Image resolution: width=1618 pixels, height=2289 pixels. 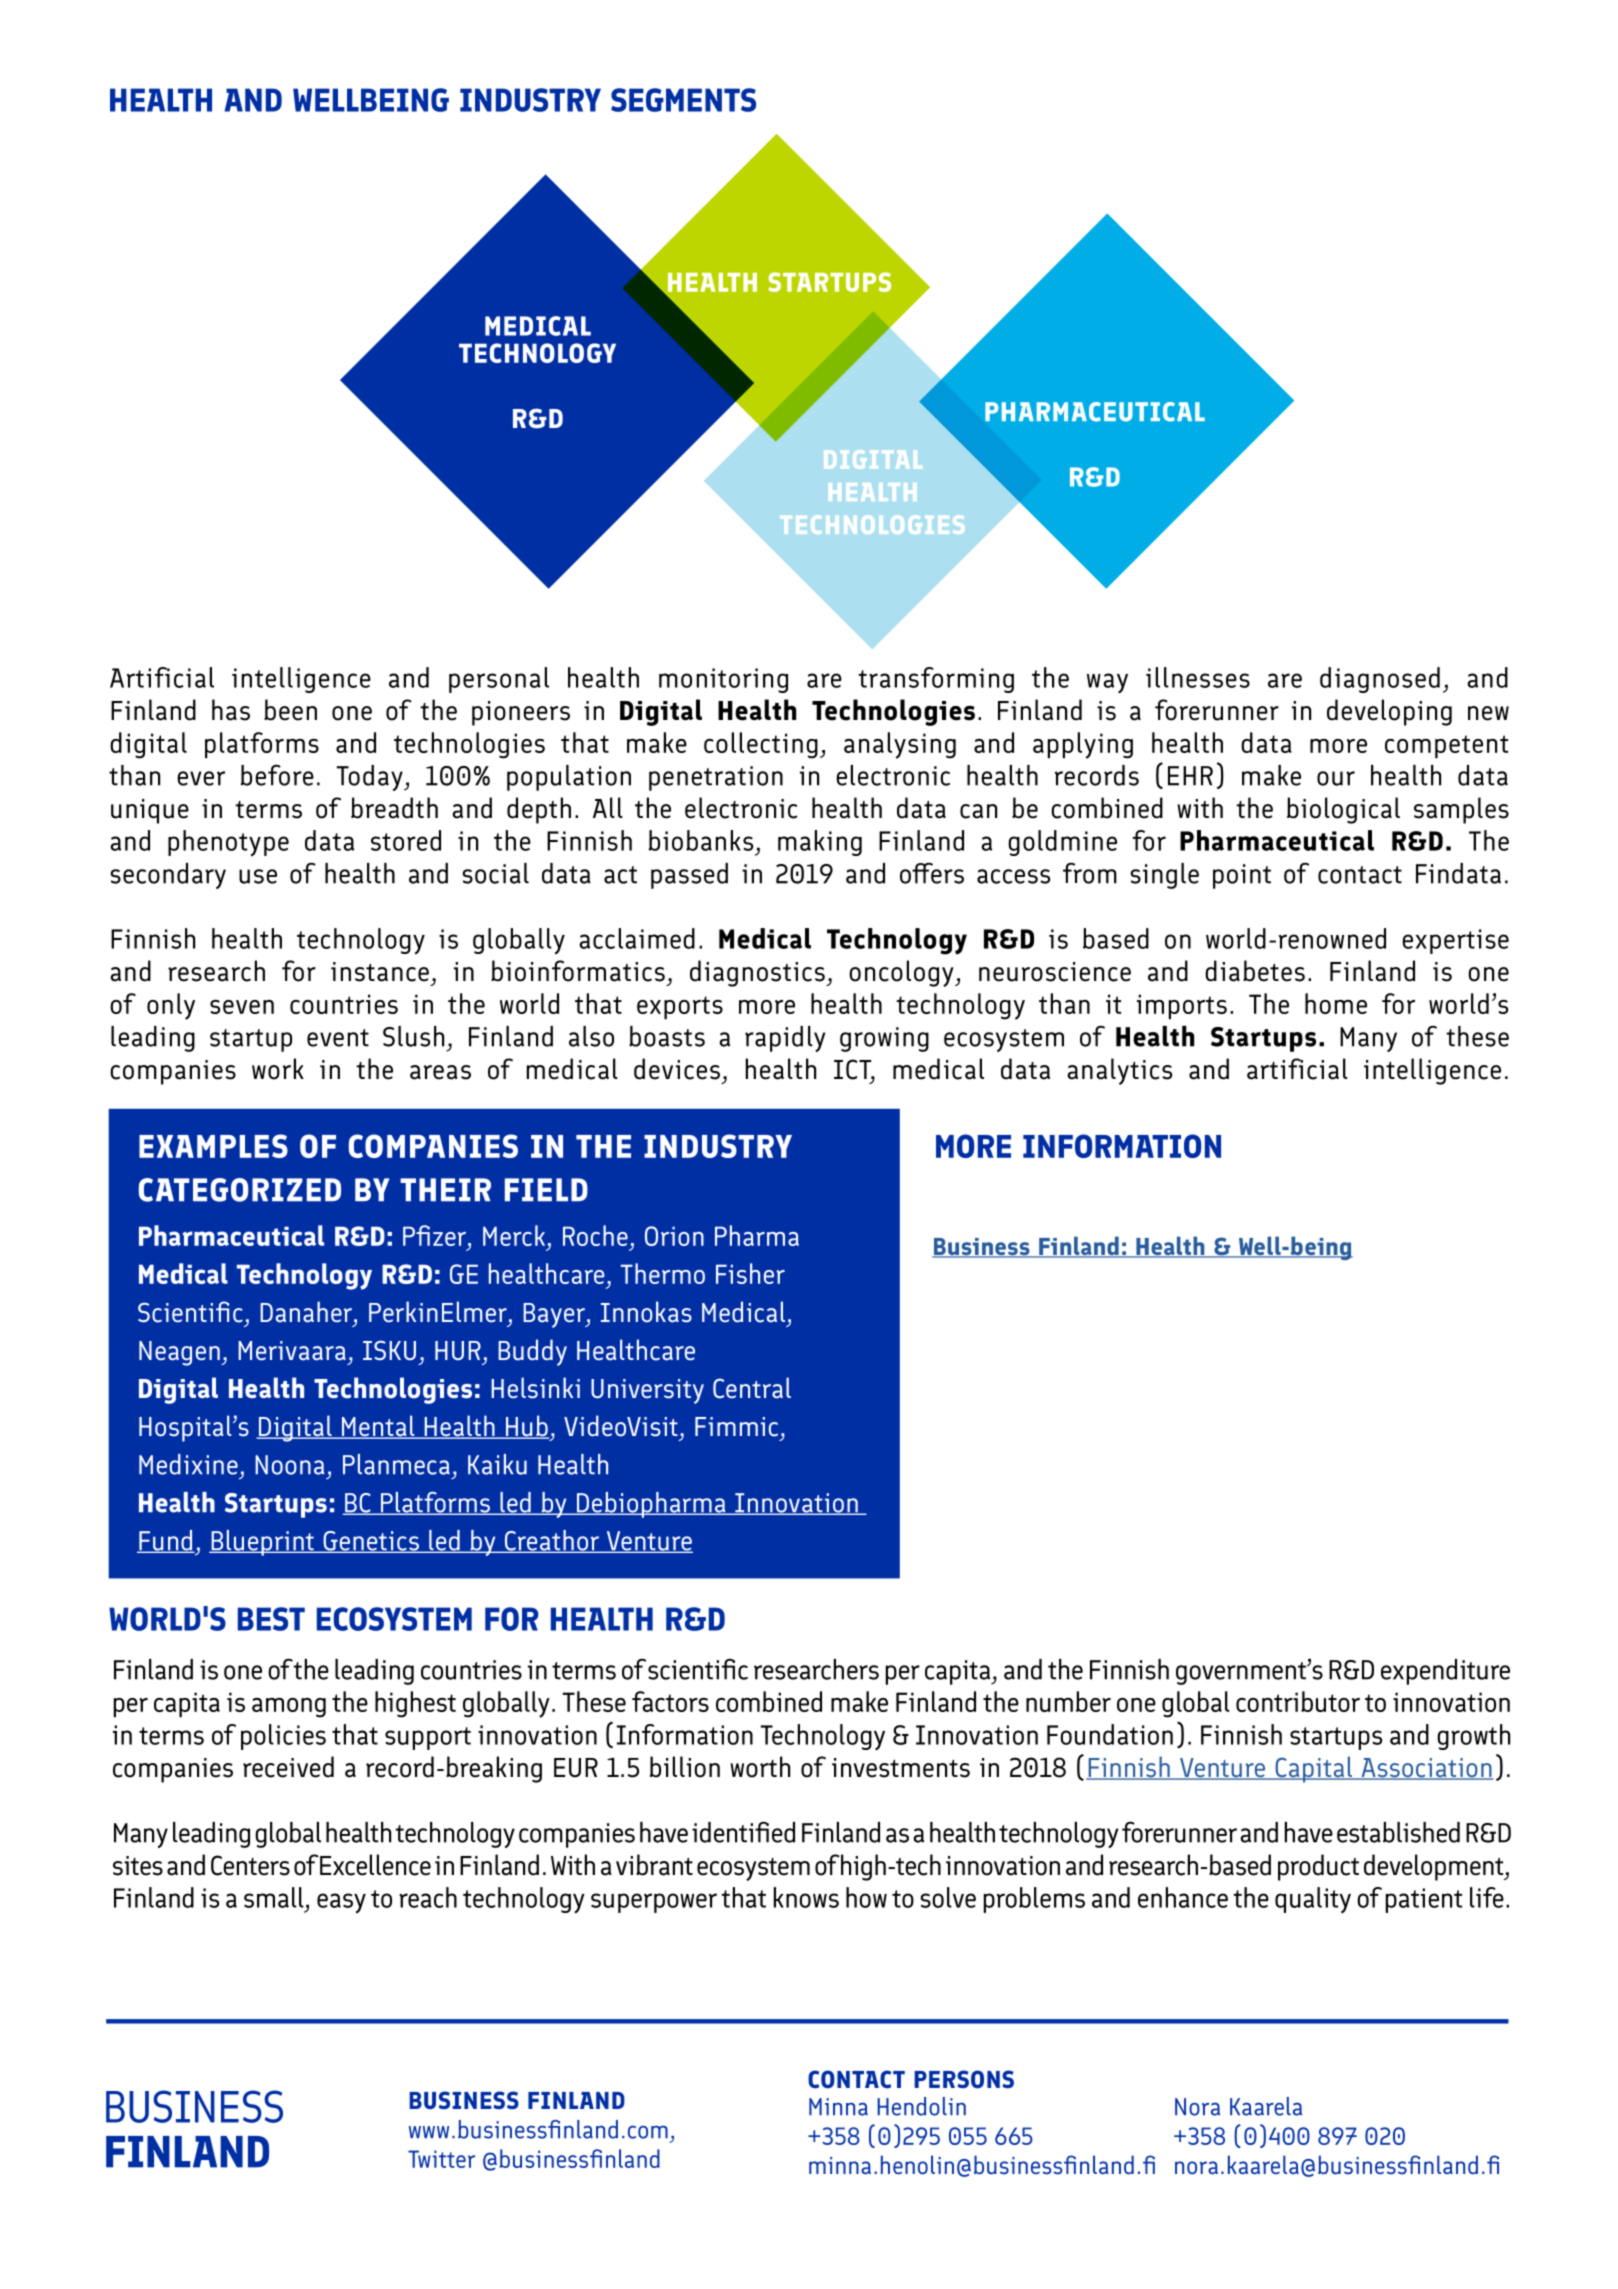 What do you see at coordinates (277, 775) in the document?
I see `before` at bounding box center [277, 775].
